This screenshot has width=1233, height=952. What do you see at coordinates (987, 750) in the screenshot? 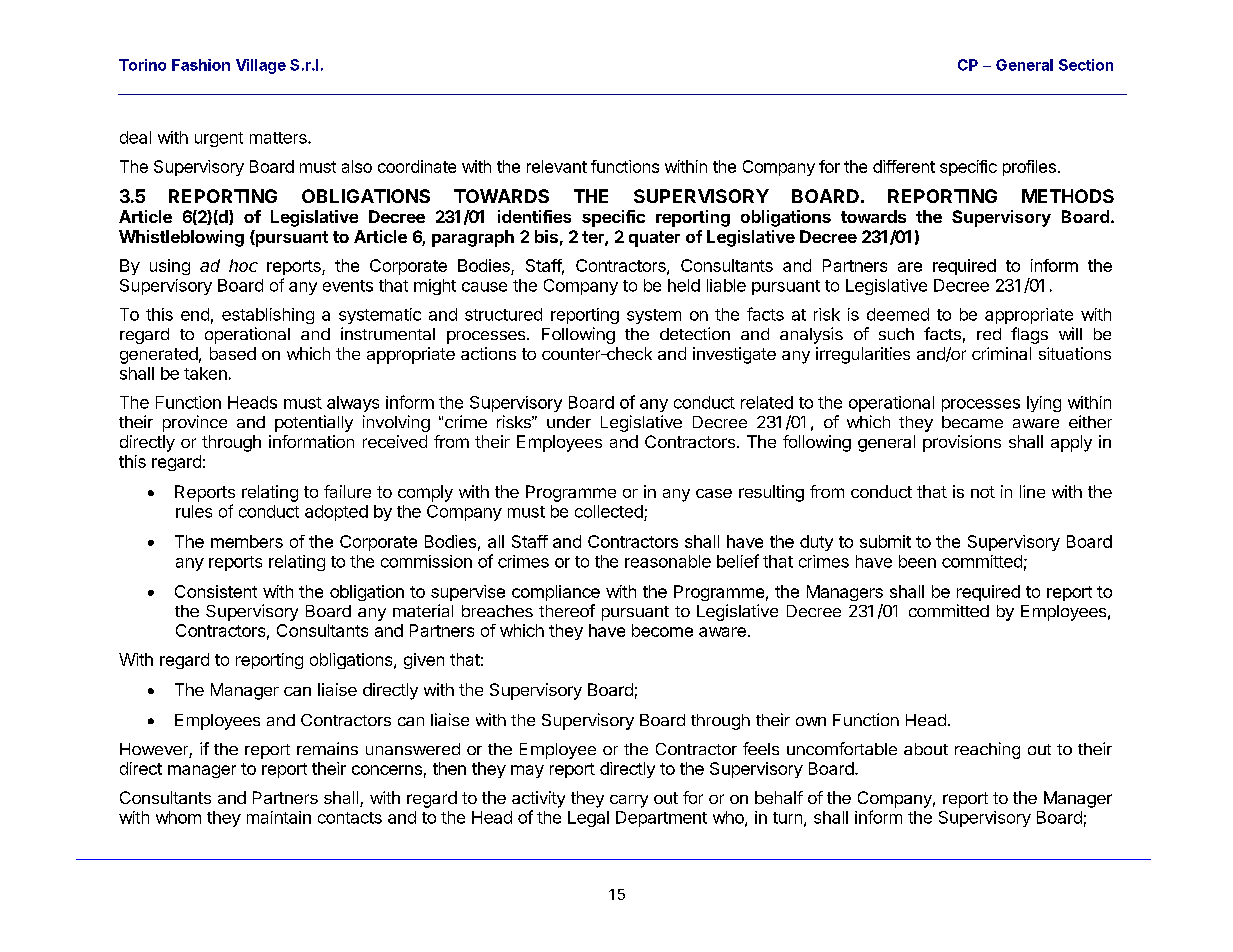
I see `reaching` at bounding box center [987, 750].
